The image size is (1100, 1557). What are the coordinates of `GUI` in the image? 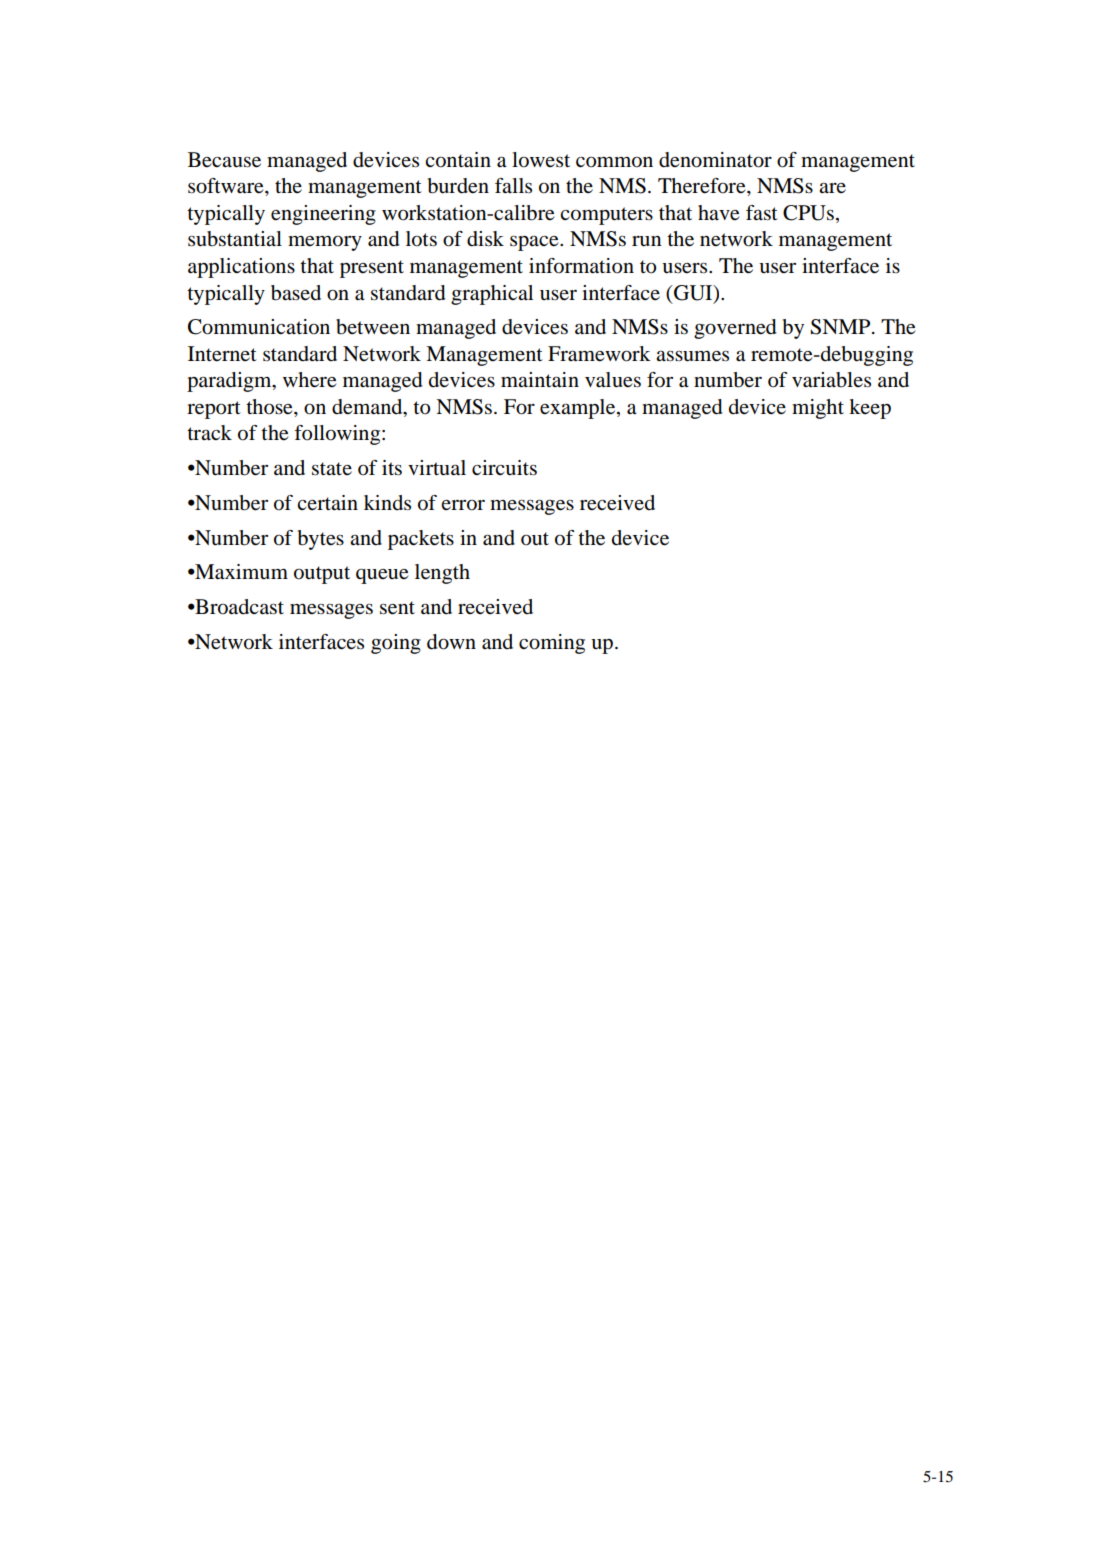 It's located at (693, 293).
